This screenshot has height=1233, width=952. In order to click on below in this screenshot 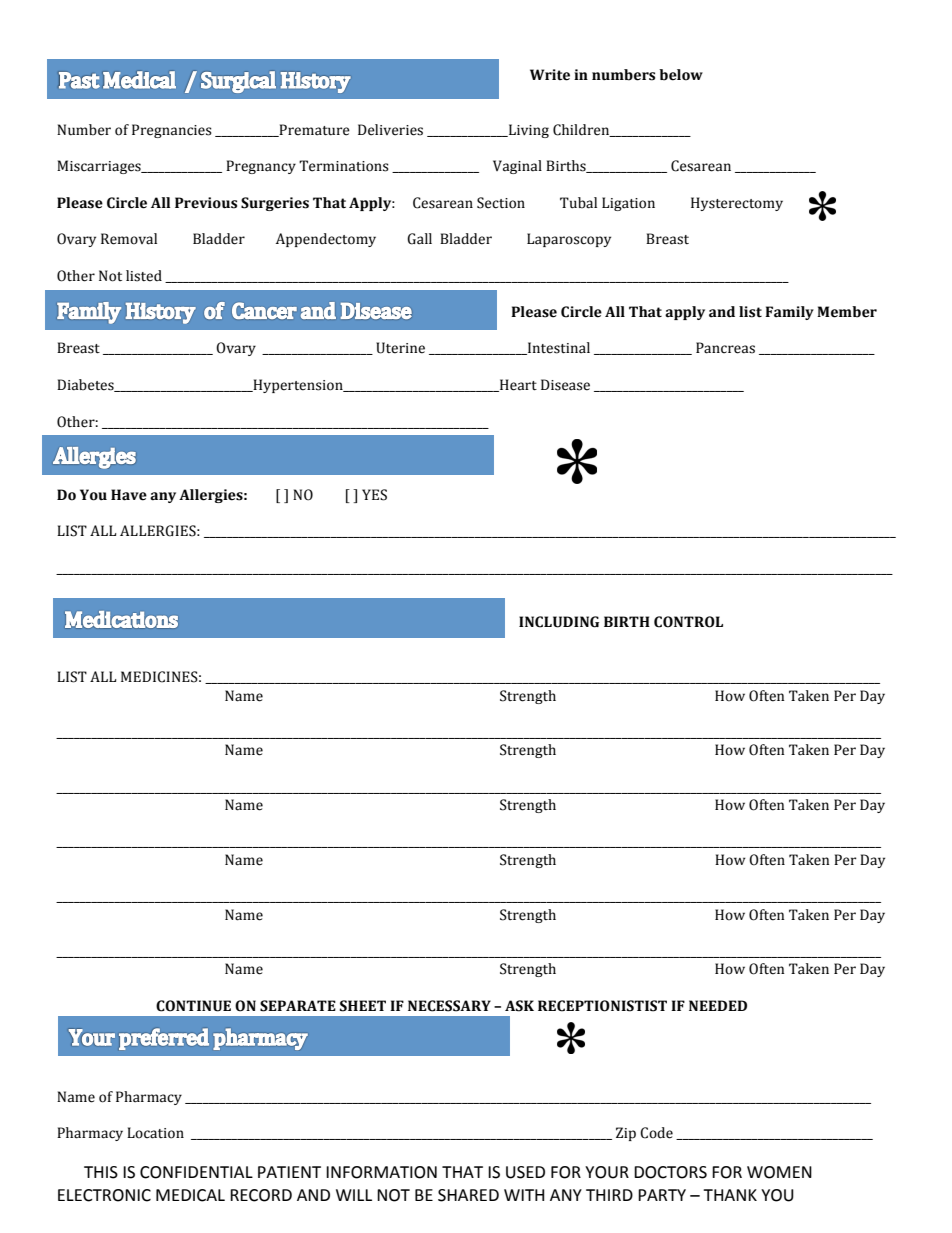, I will do `click(681, 75)`.
